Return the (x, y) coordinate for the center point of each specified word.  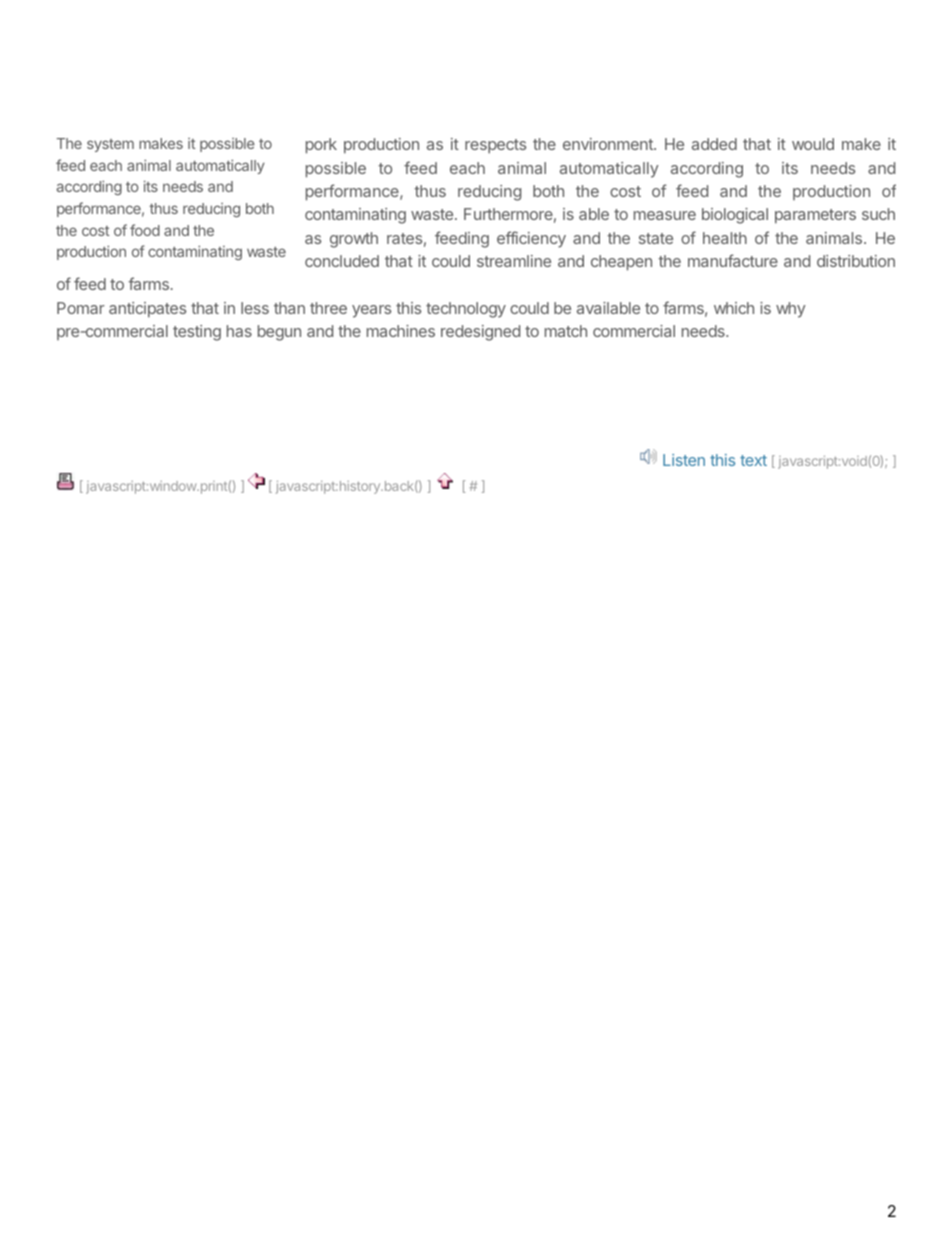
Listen (684, 460)
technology (466, 310)
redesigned (480, 333)
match (566, 331)
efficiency (531, 239)
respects (495, 146)
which (734, 308)
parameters (815, 216)
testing (197, 333)
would (813, 144)
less (255, 308)
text (753, 460)
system (110, 145)
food (145, 230)
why (791, 310)
